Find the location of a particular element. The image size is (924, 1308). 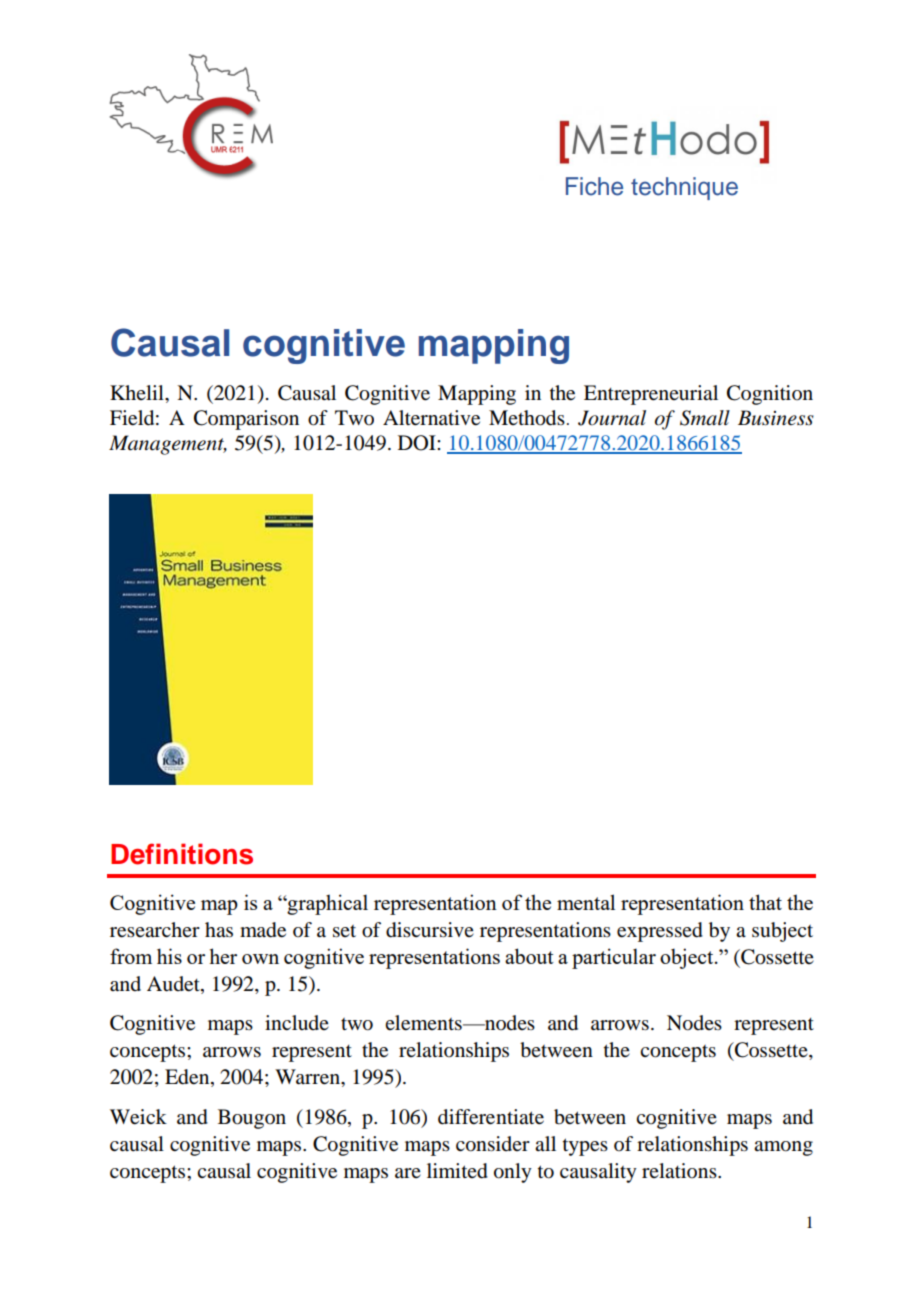

Small is located at coordinates (705, 418).
